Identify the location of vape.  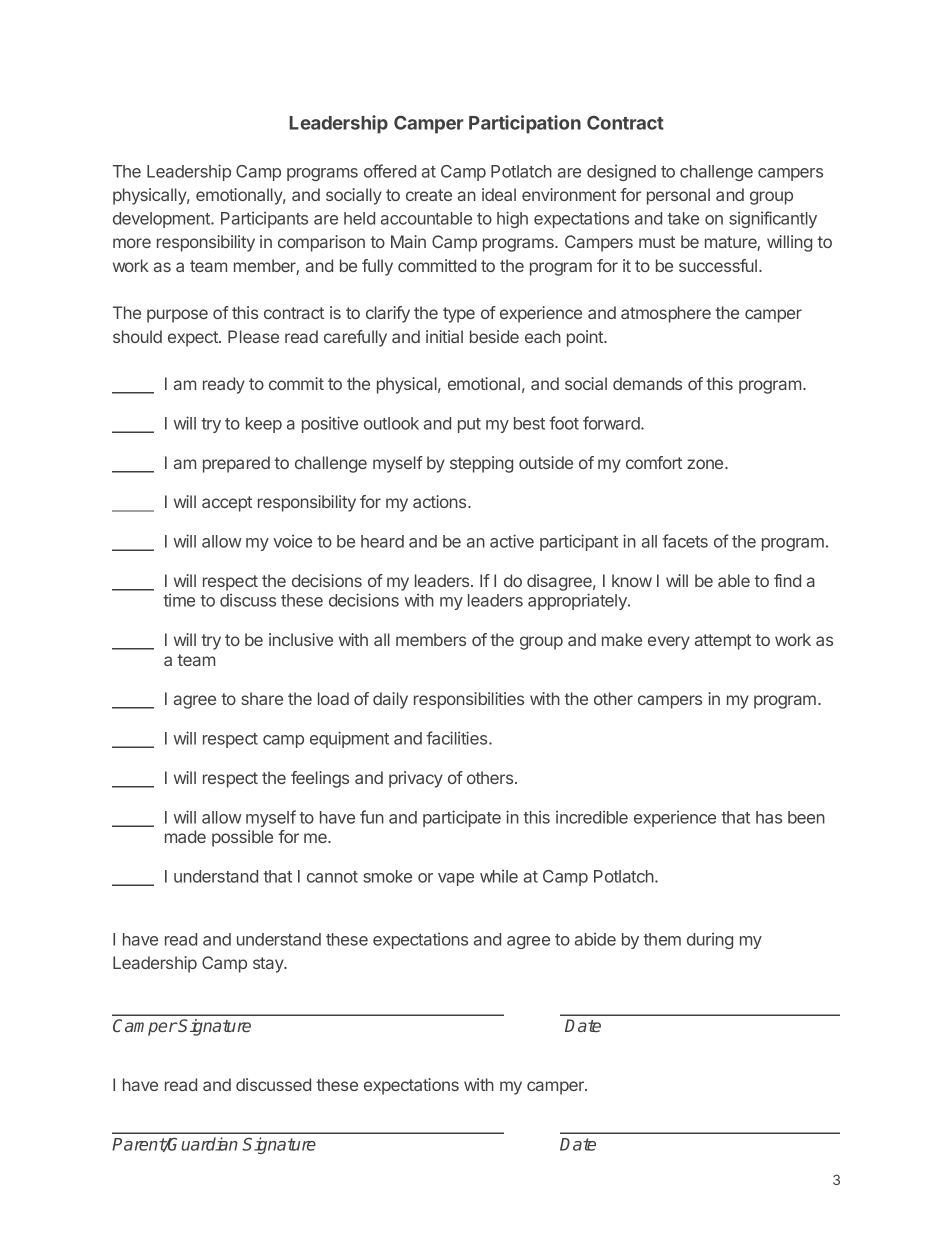
(456, 879).
